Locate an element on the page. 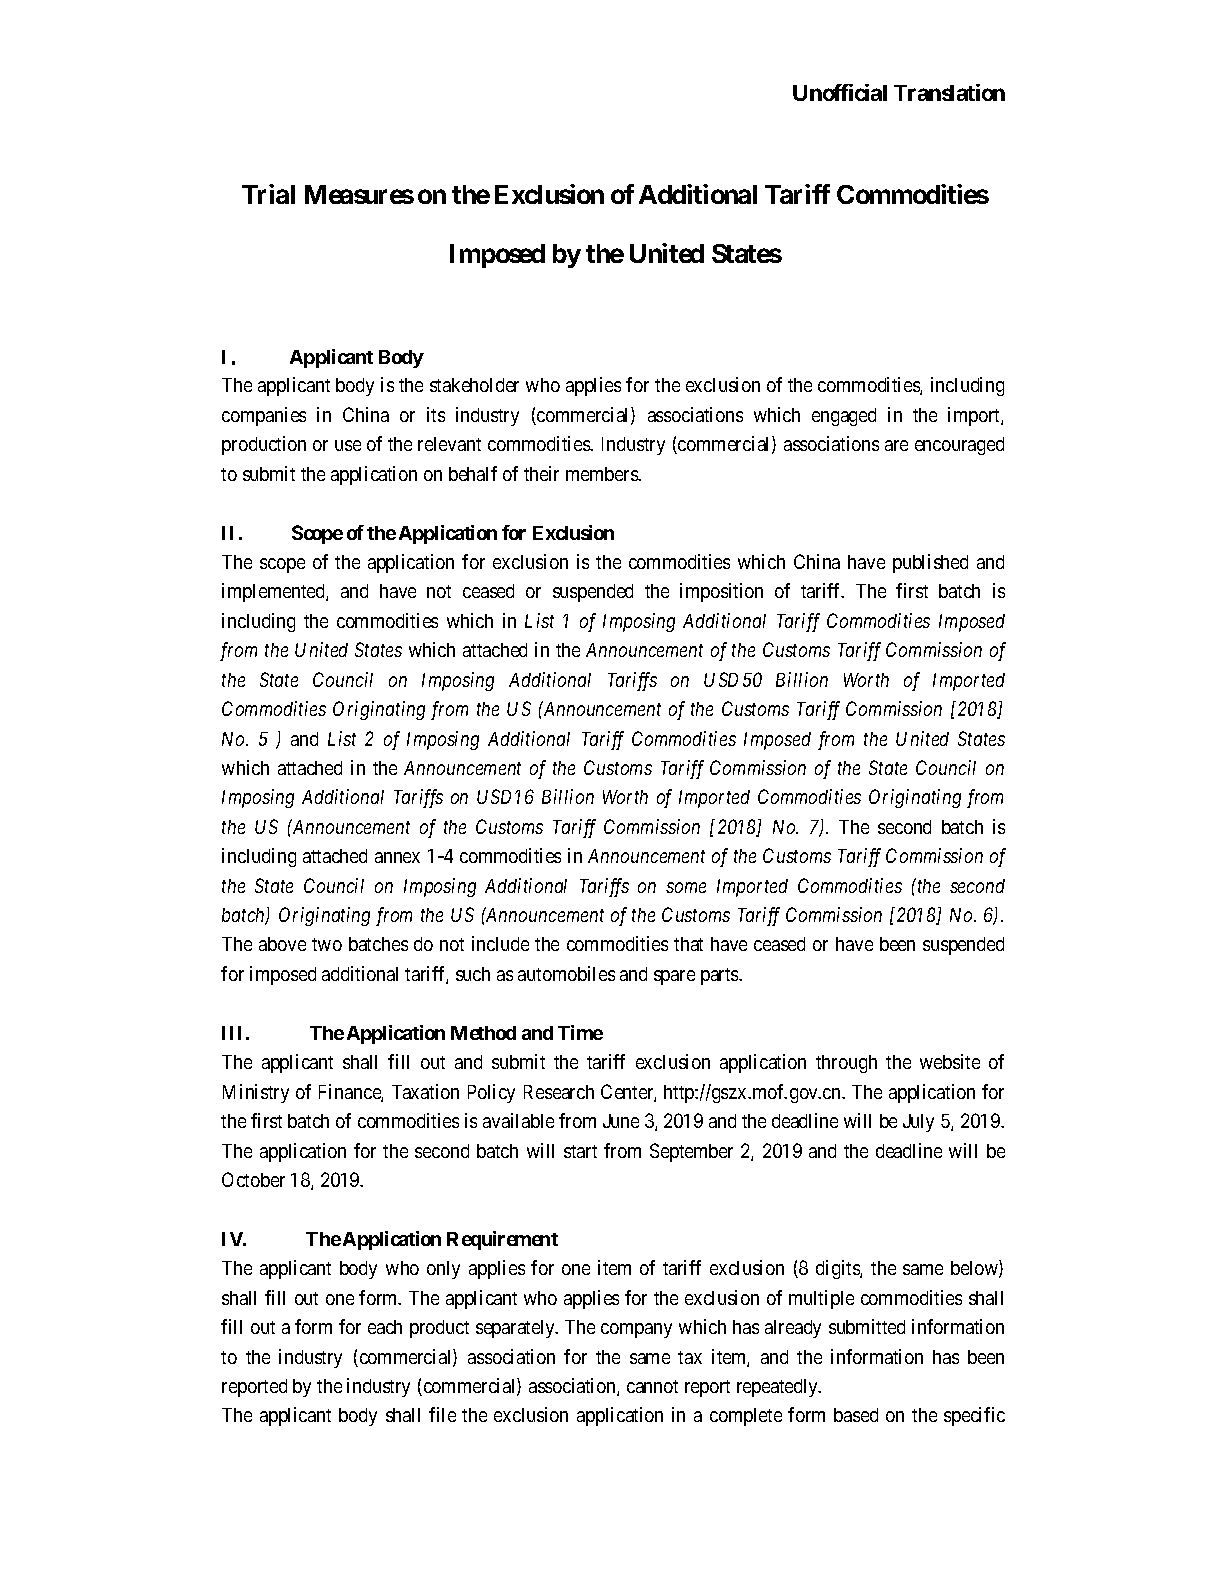 Image resolution: width=1227 pixels, height=1588 pixels. July is located at coordinates (918, 1123).
